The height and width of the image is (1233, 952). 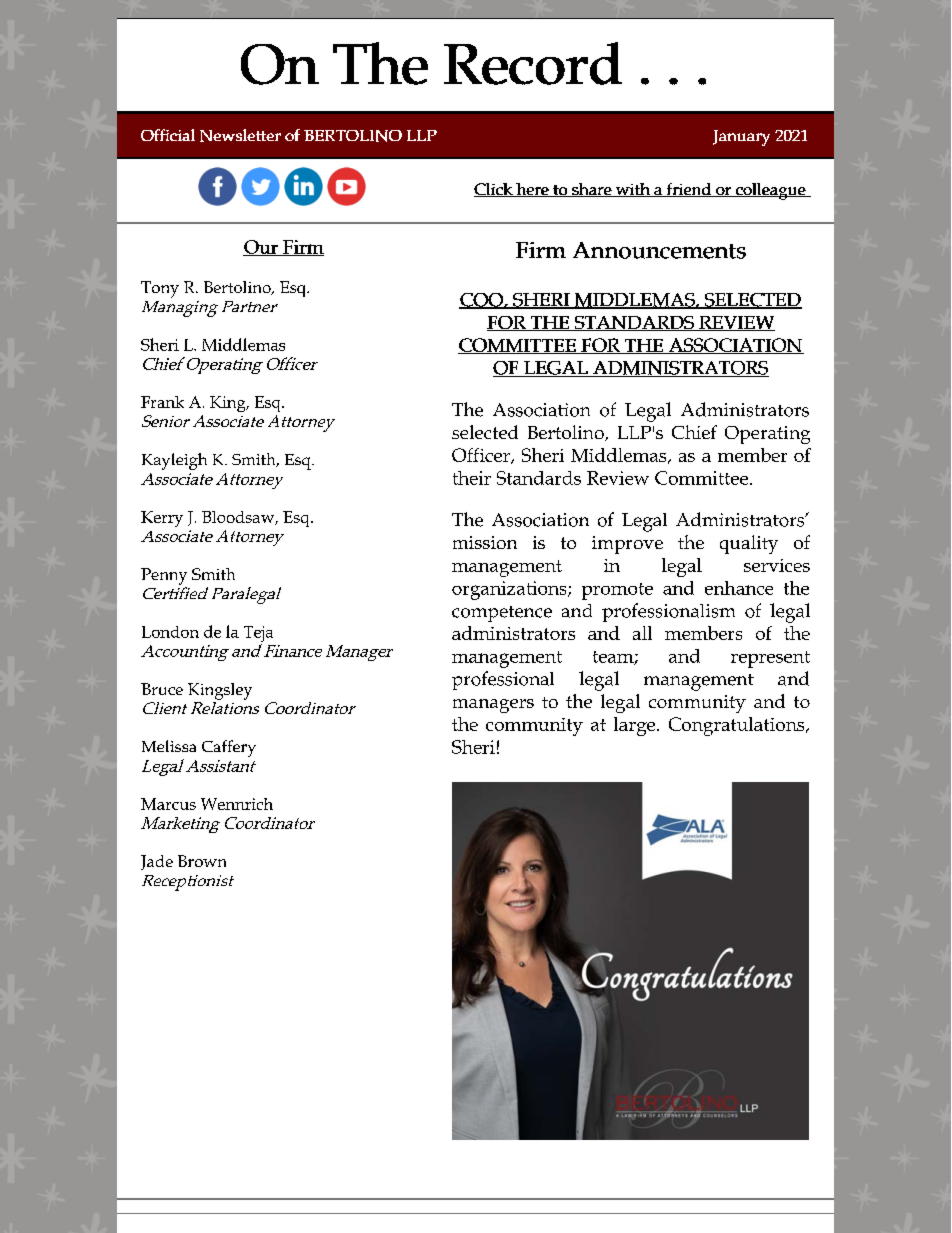 What do you see at coordinates (533, 63) in the image?
I see `Record` at bounding box center [533, 63].
